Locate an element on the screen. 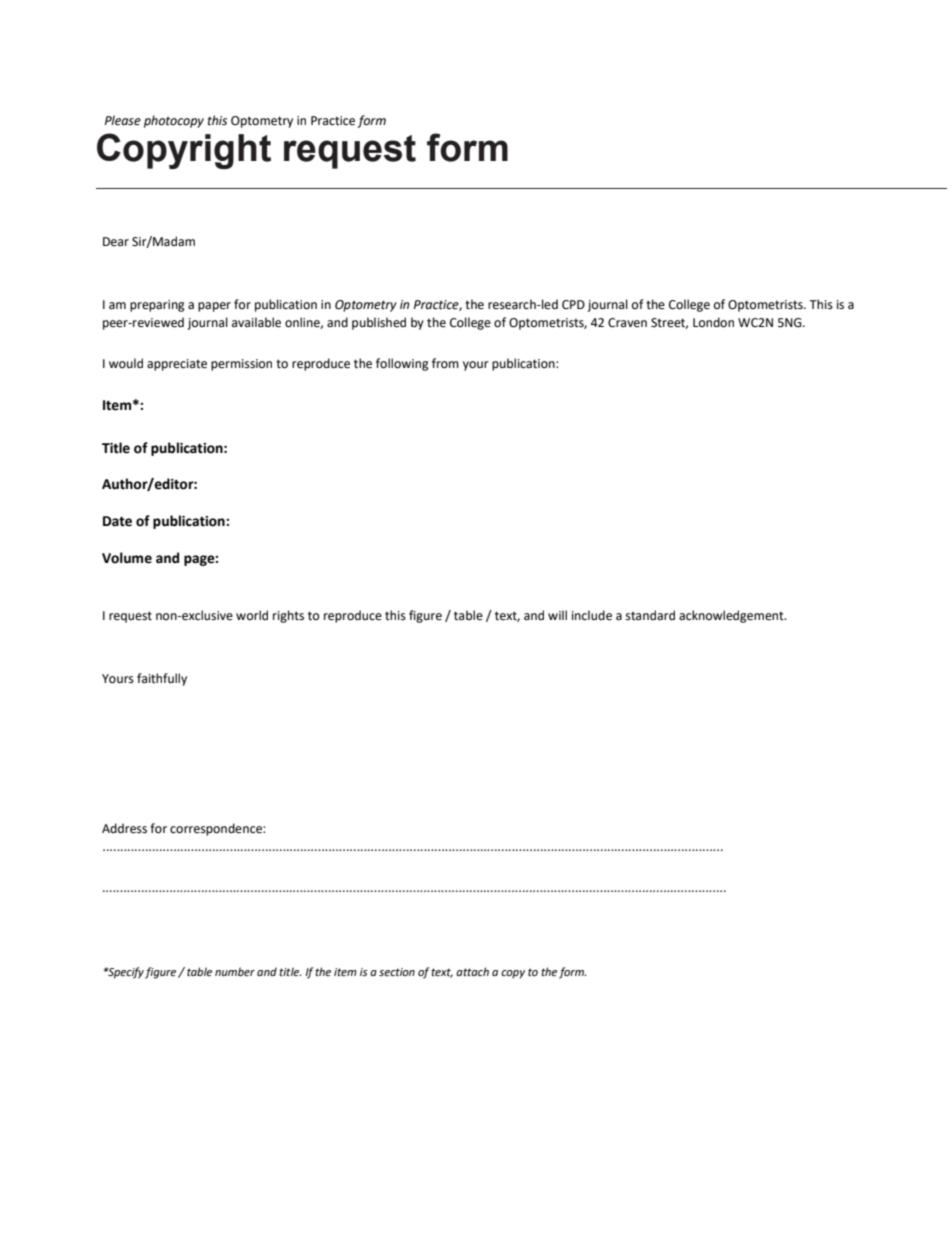 Image resolution: width=952 pixels, height=1233 pixels. section is located at coordinates (397, 972).
